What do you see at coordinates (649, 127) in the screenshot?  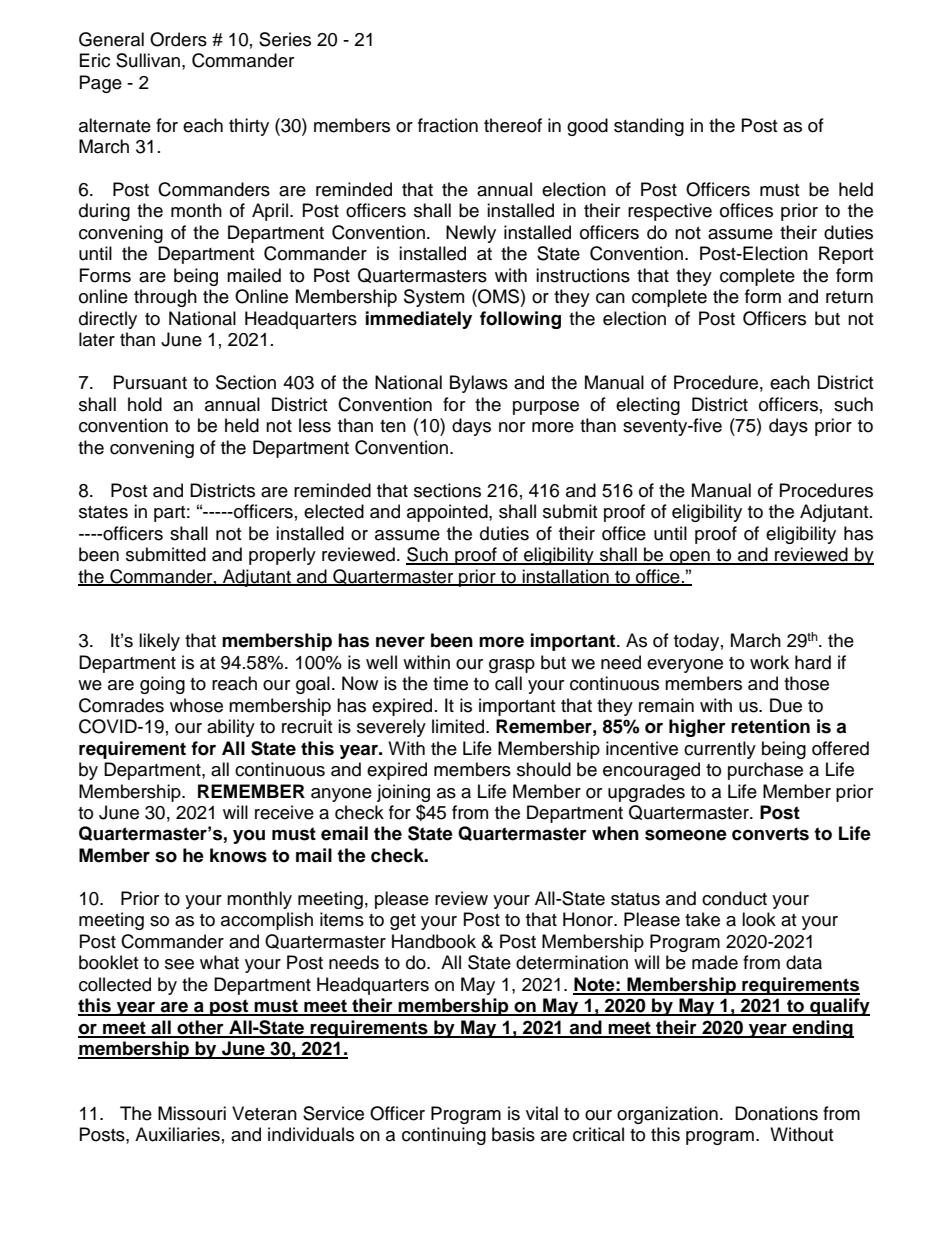 I see `standing` at bounding box center [649, 127].
